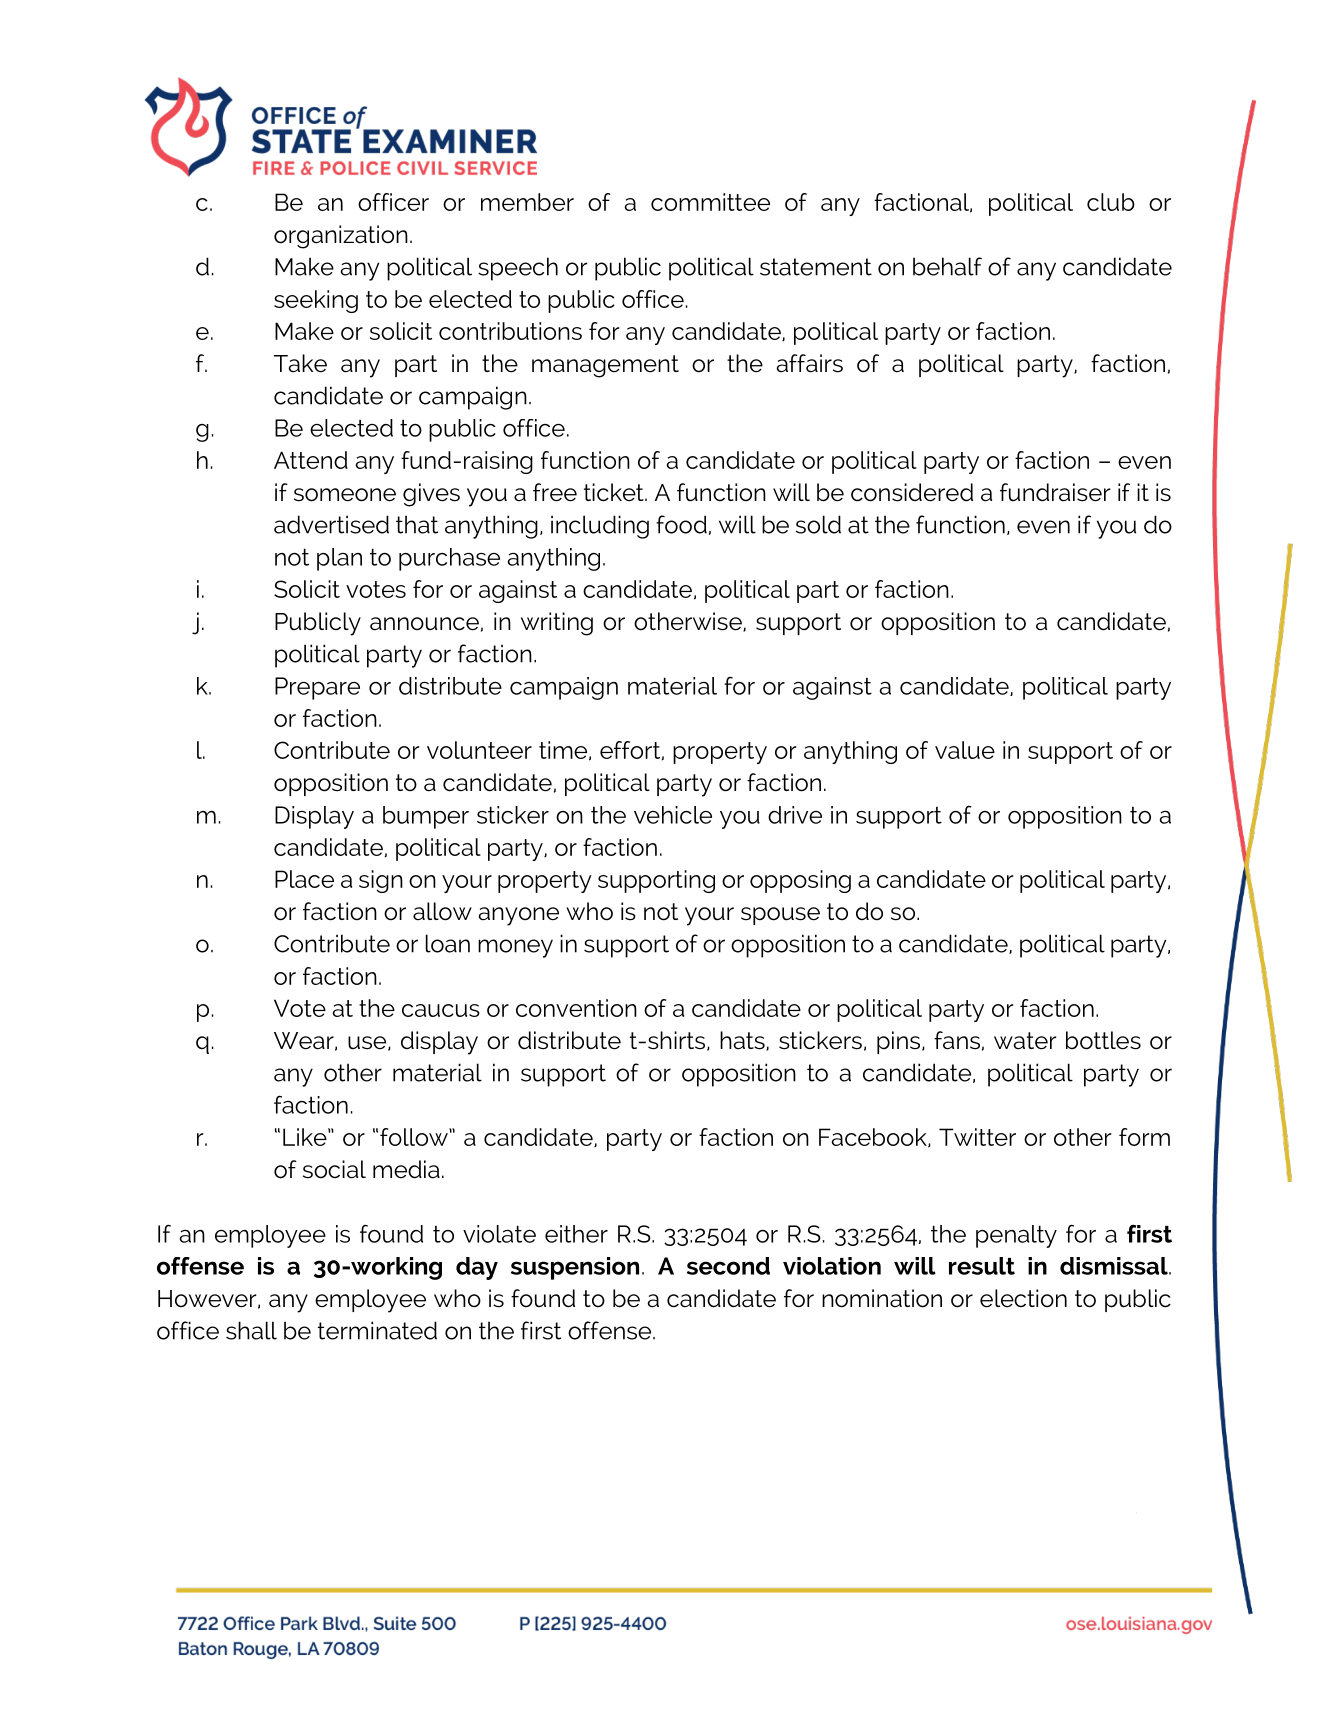 The width and height of the screenshot is (1328, 1719). Describe the element at coordinates (339, 559) in the screenshot. I see `plan` at that location.
